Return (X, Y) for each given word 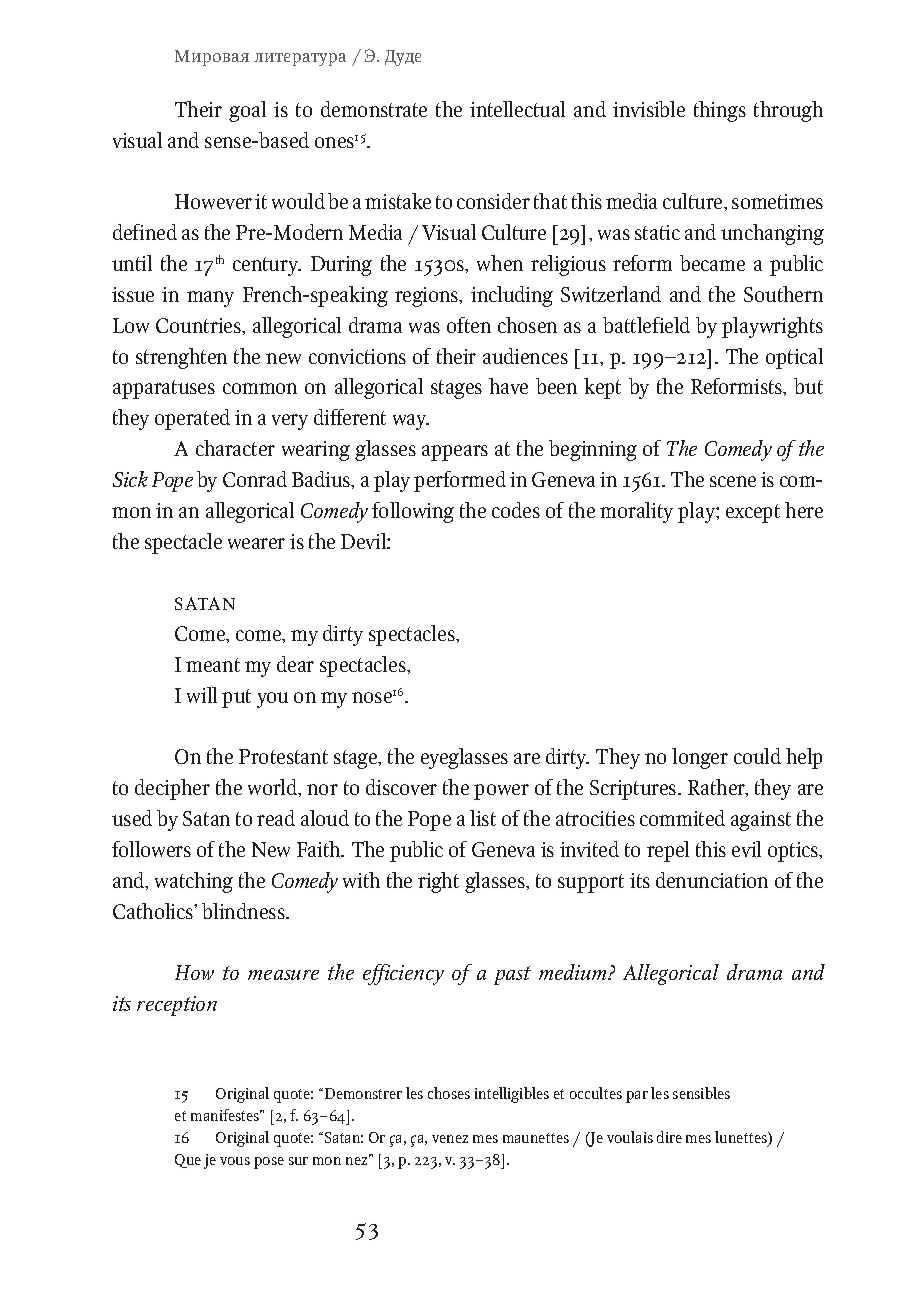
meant (213, 665)
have (508, 386)
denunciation (712, 880)
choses (449, 1093)
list (483, 818)
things (720, 111)
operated (192, 419)
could (757, 756)
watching (194, 882)
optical (794, 358)
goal (247, 111)
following (413, 512)
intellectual (517, 109)
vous (235, 1161)
